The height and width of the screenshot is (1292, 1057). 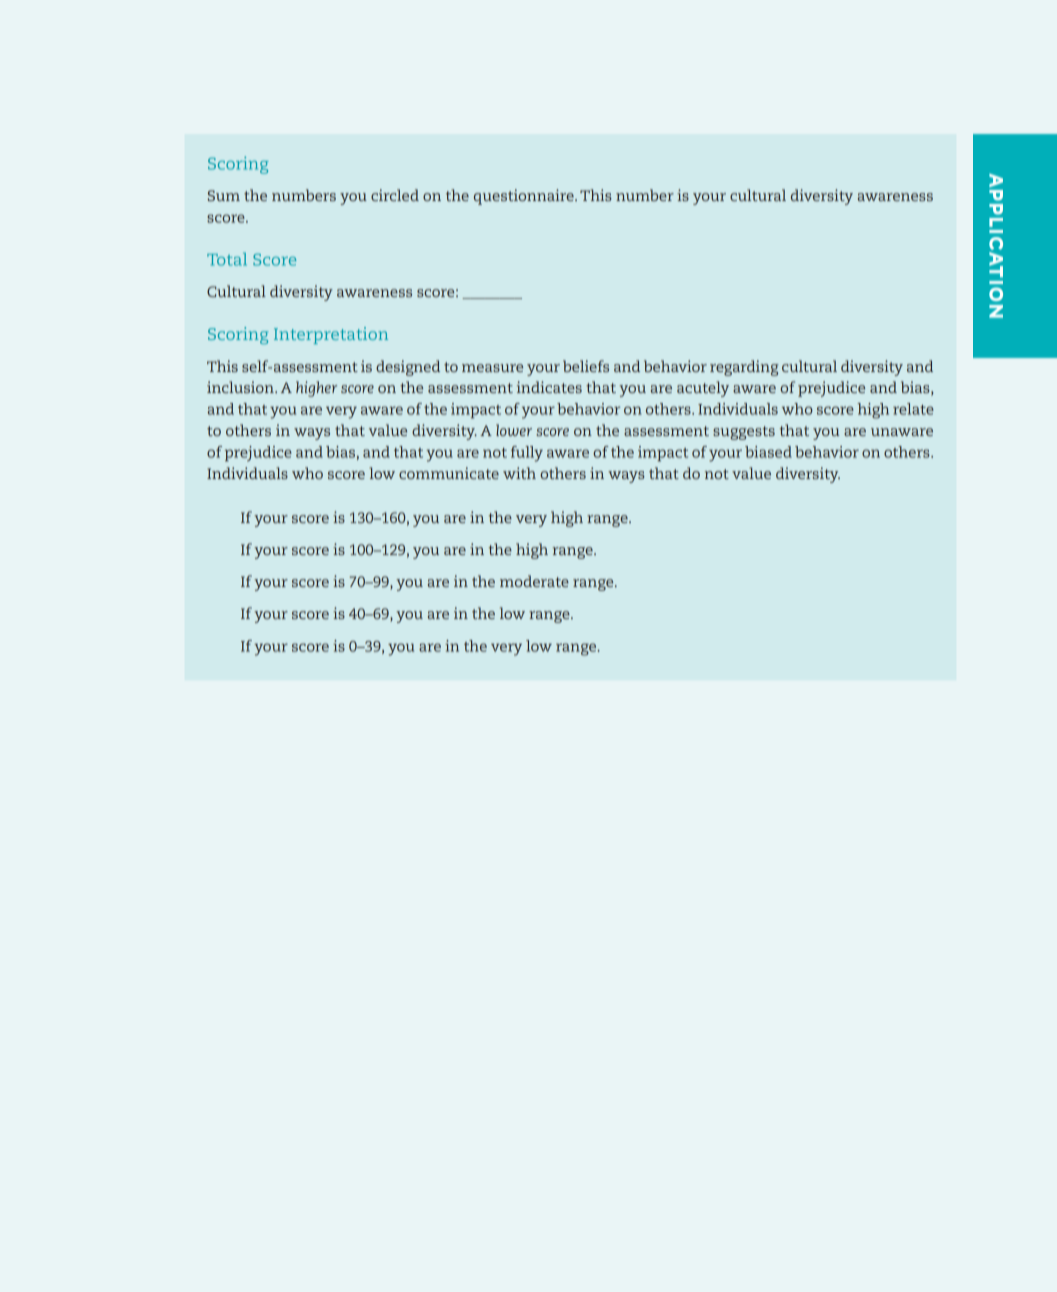 What do you see at coordinates (549, 387) in the screenshot?
I see `indicates` at bounding box center [549, 387].
